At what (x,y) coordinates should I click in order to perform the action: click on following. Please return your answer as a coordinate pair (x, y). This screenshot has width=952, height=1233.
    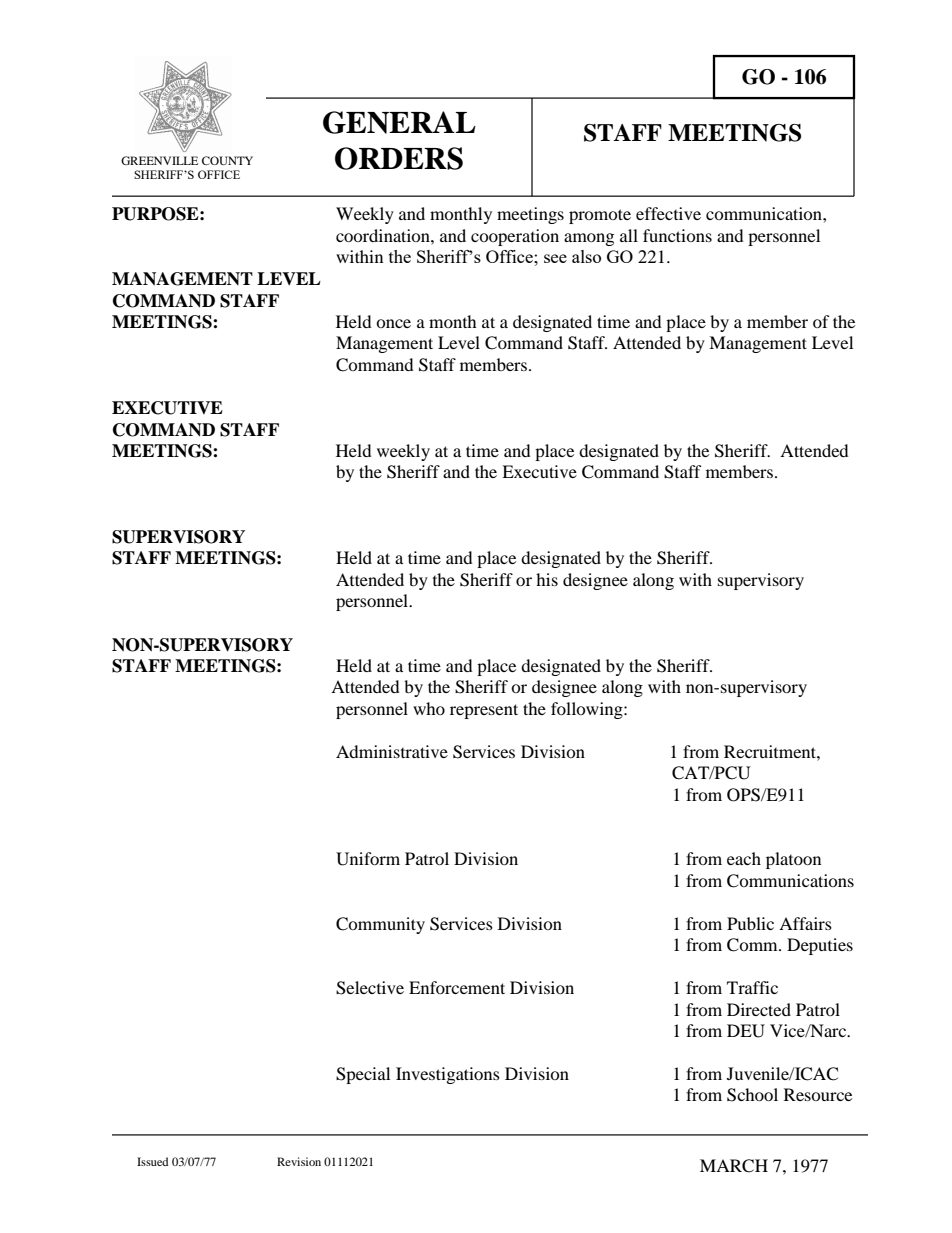
    Looking at the image, I should click on (588, 710).
